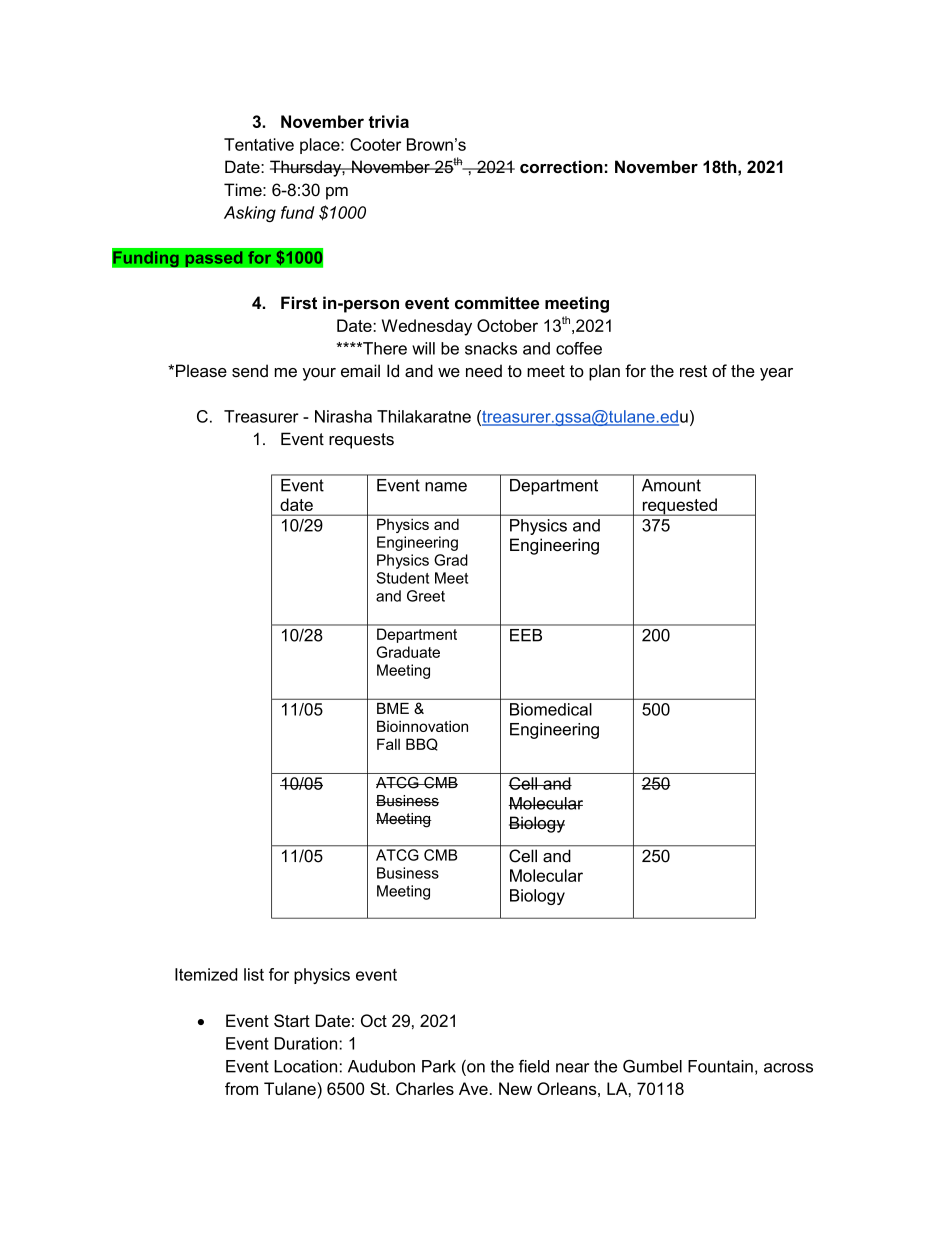 The width and height of the screenshot is (952, 1233). What do you see at coordinates (561, 167) in the screenshot?
I see `correction` at bounding box center [561, 167].
